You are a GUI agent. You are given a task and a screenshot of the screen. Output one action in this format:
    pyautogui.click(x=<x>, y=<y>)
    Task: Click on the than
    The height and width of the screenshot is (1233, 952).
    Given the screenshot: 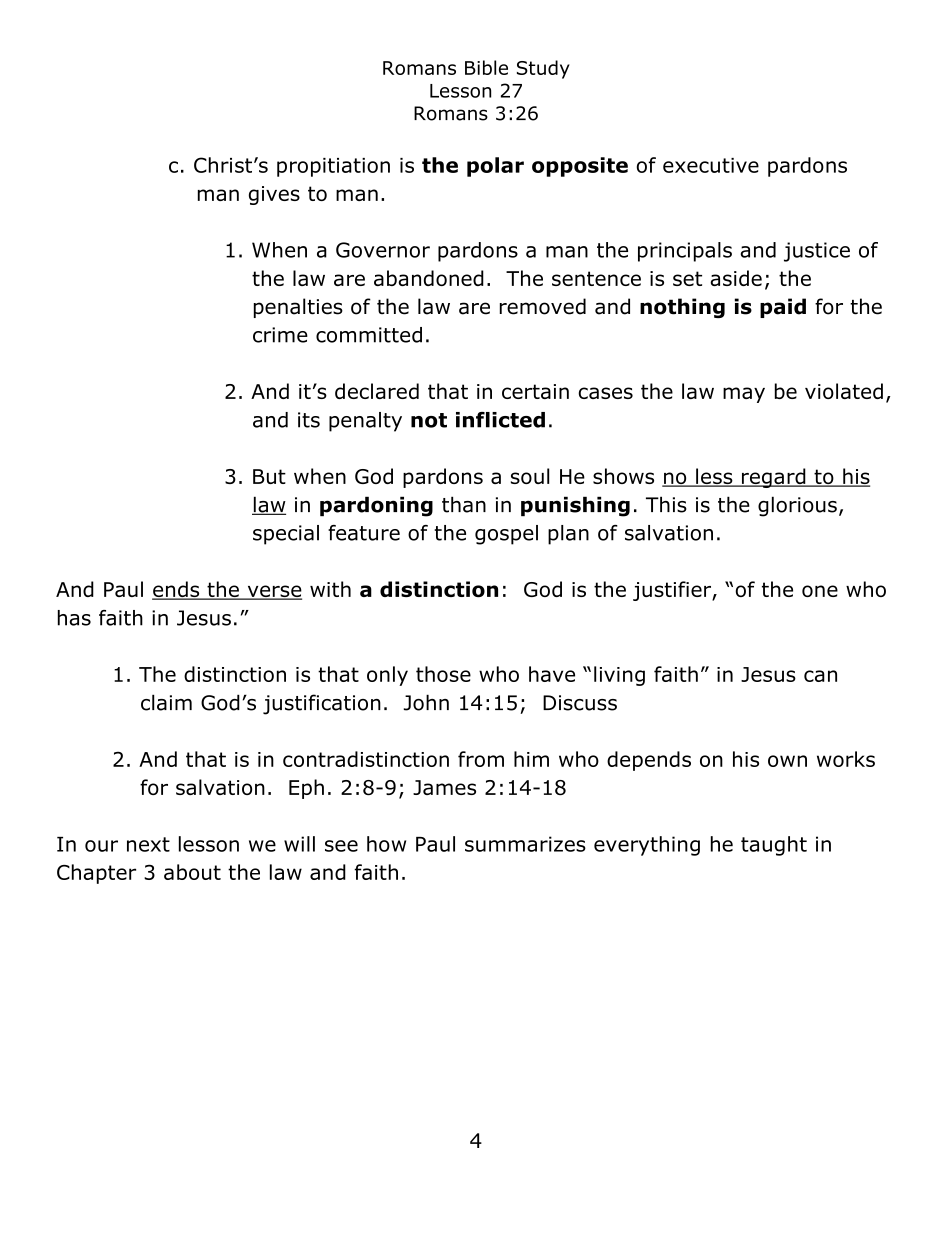 What is the action you would take?
    pyautogui.click(x=464, y=504)
